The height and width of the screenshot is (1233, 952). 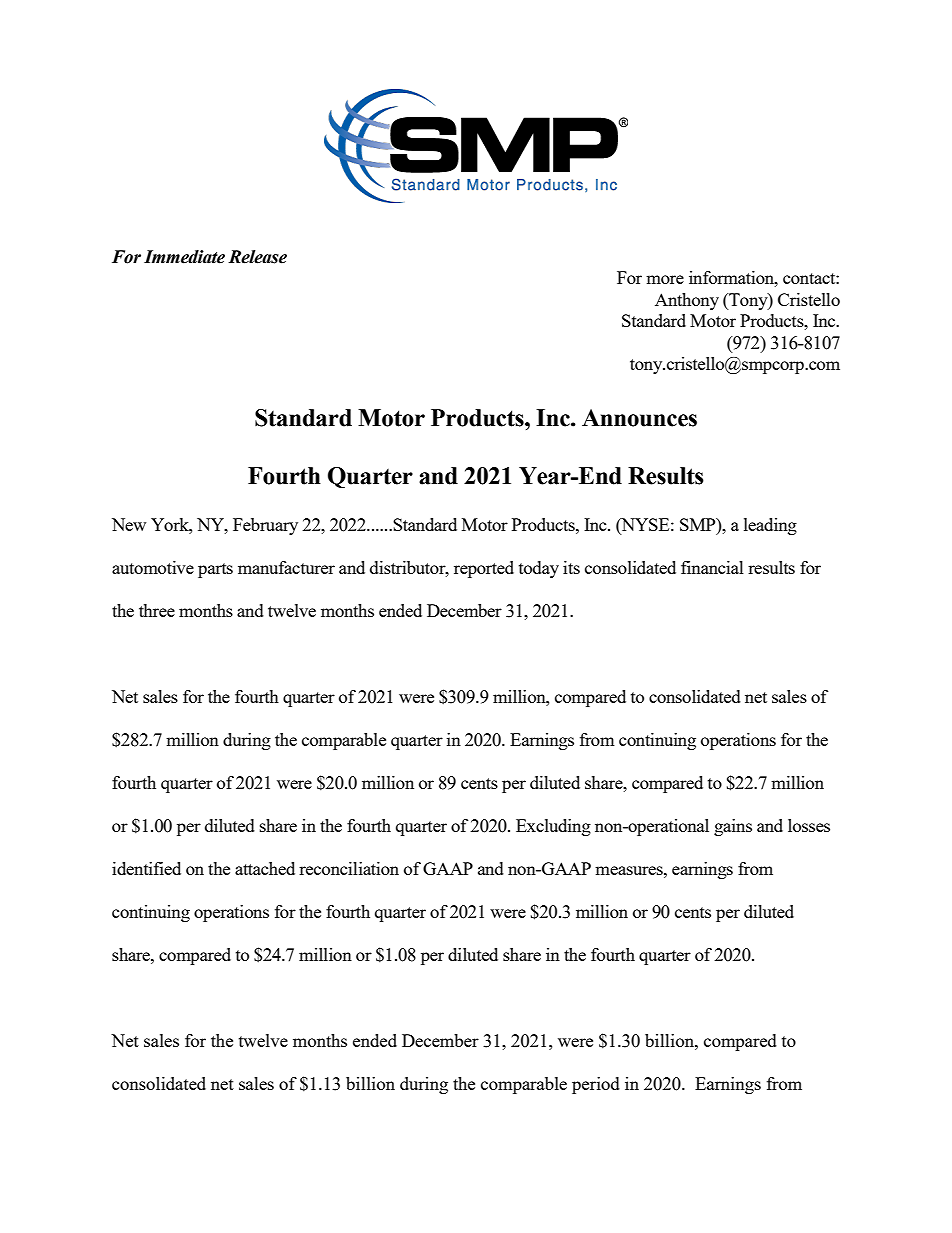 What do you see at coordinates (484, 569) in the screenshot?
I see `reported` at bounding box center [484, 569].
